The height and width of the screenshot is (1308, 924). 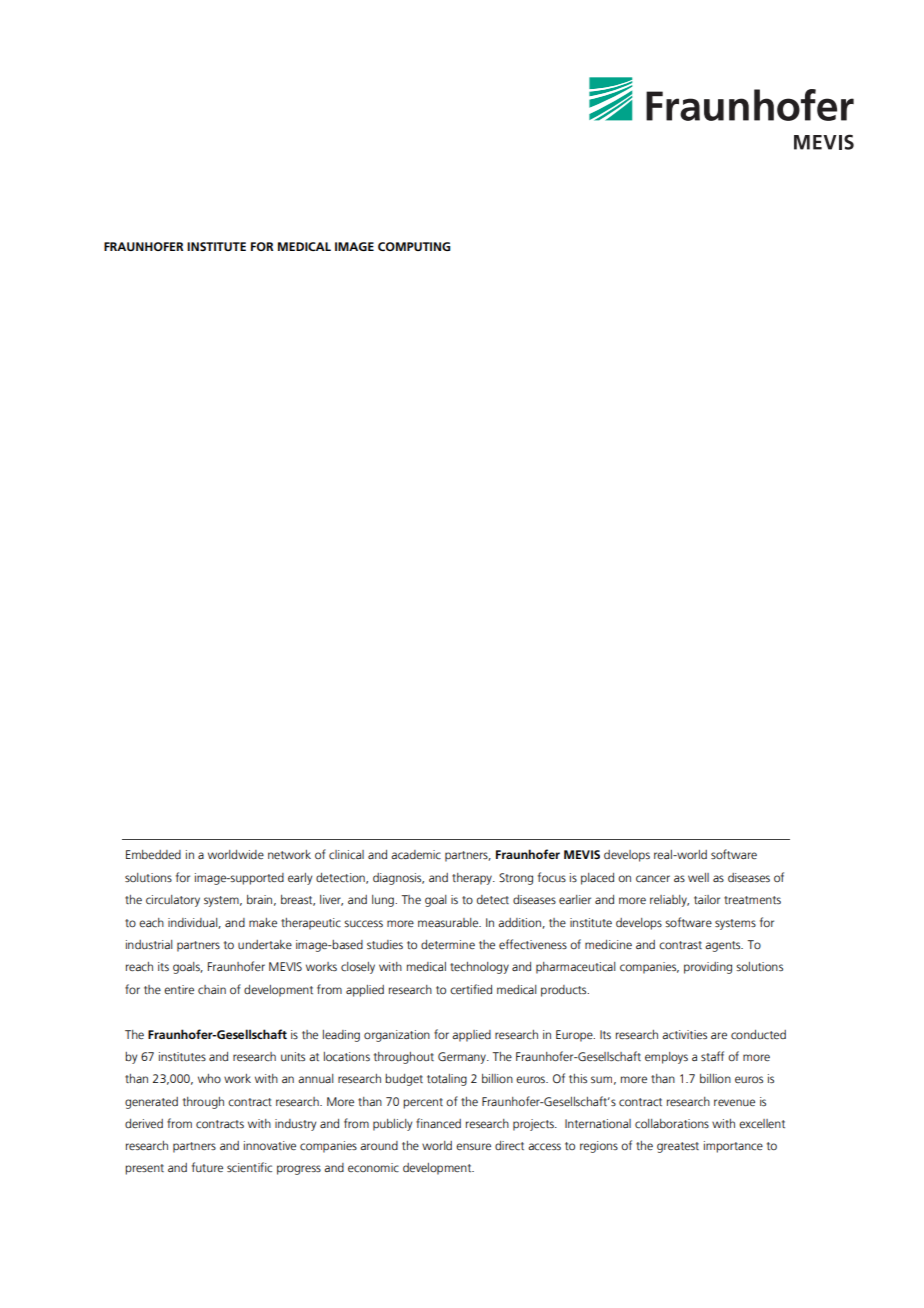 What do you see at coordinates (346, 854) in the screenshot?
I see `clinical` at bounding box center [346, 854].
